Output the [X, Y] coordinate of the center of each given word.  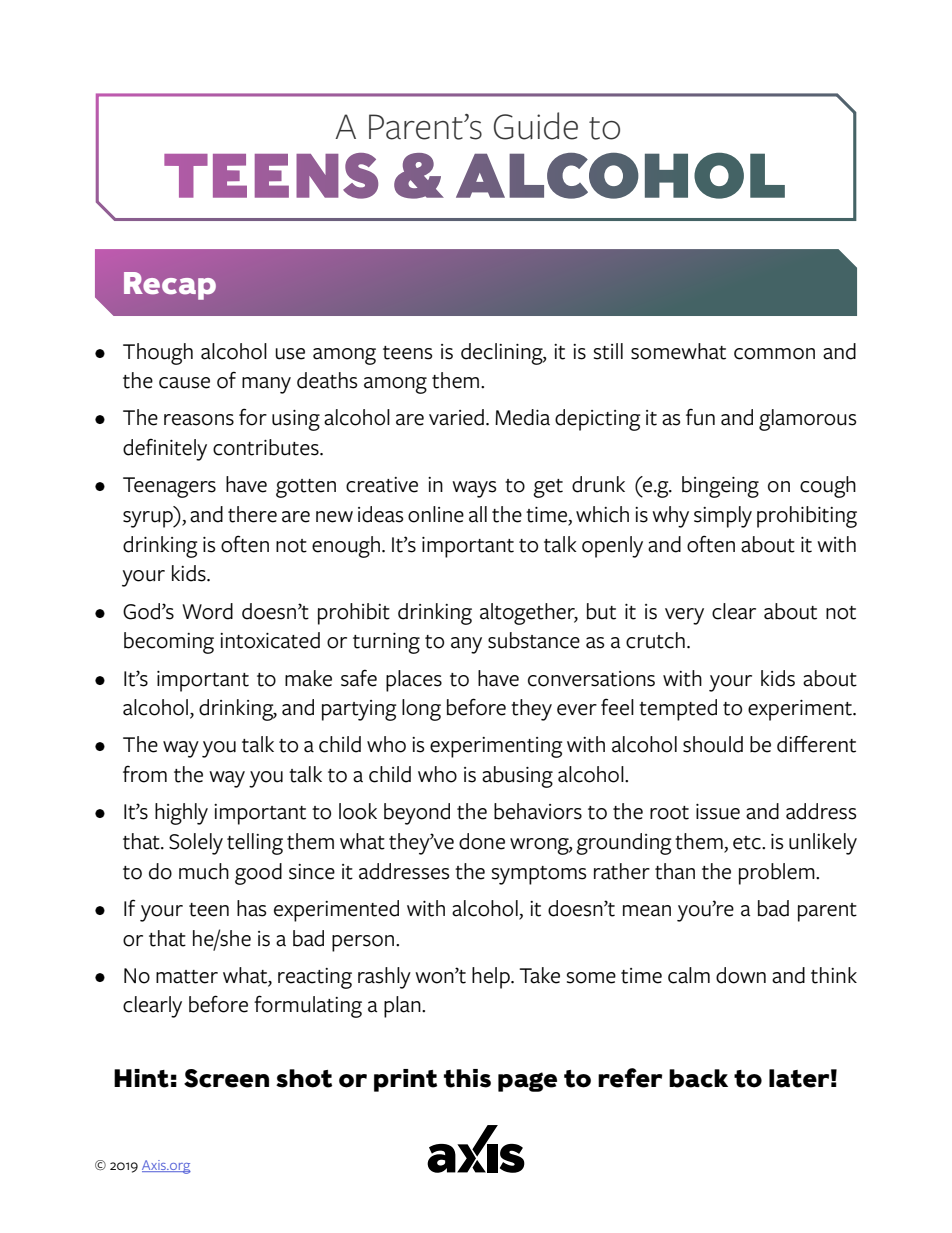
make [308, 678]
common [774, 354]
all [478, 514]
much [204, 871]
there [252, 514]
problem [778, 874]
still [608, 351]
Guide [536, 126]
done [482, 841]
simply [723, 517]
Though [158, 354]
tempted [678, 710]
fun [700, 417]
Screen [226, 1078]
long [421, 710]
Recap [170, 286]
